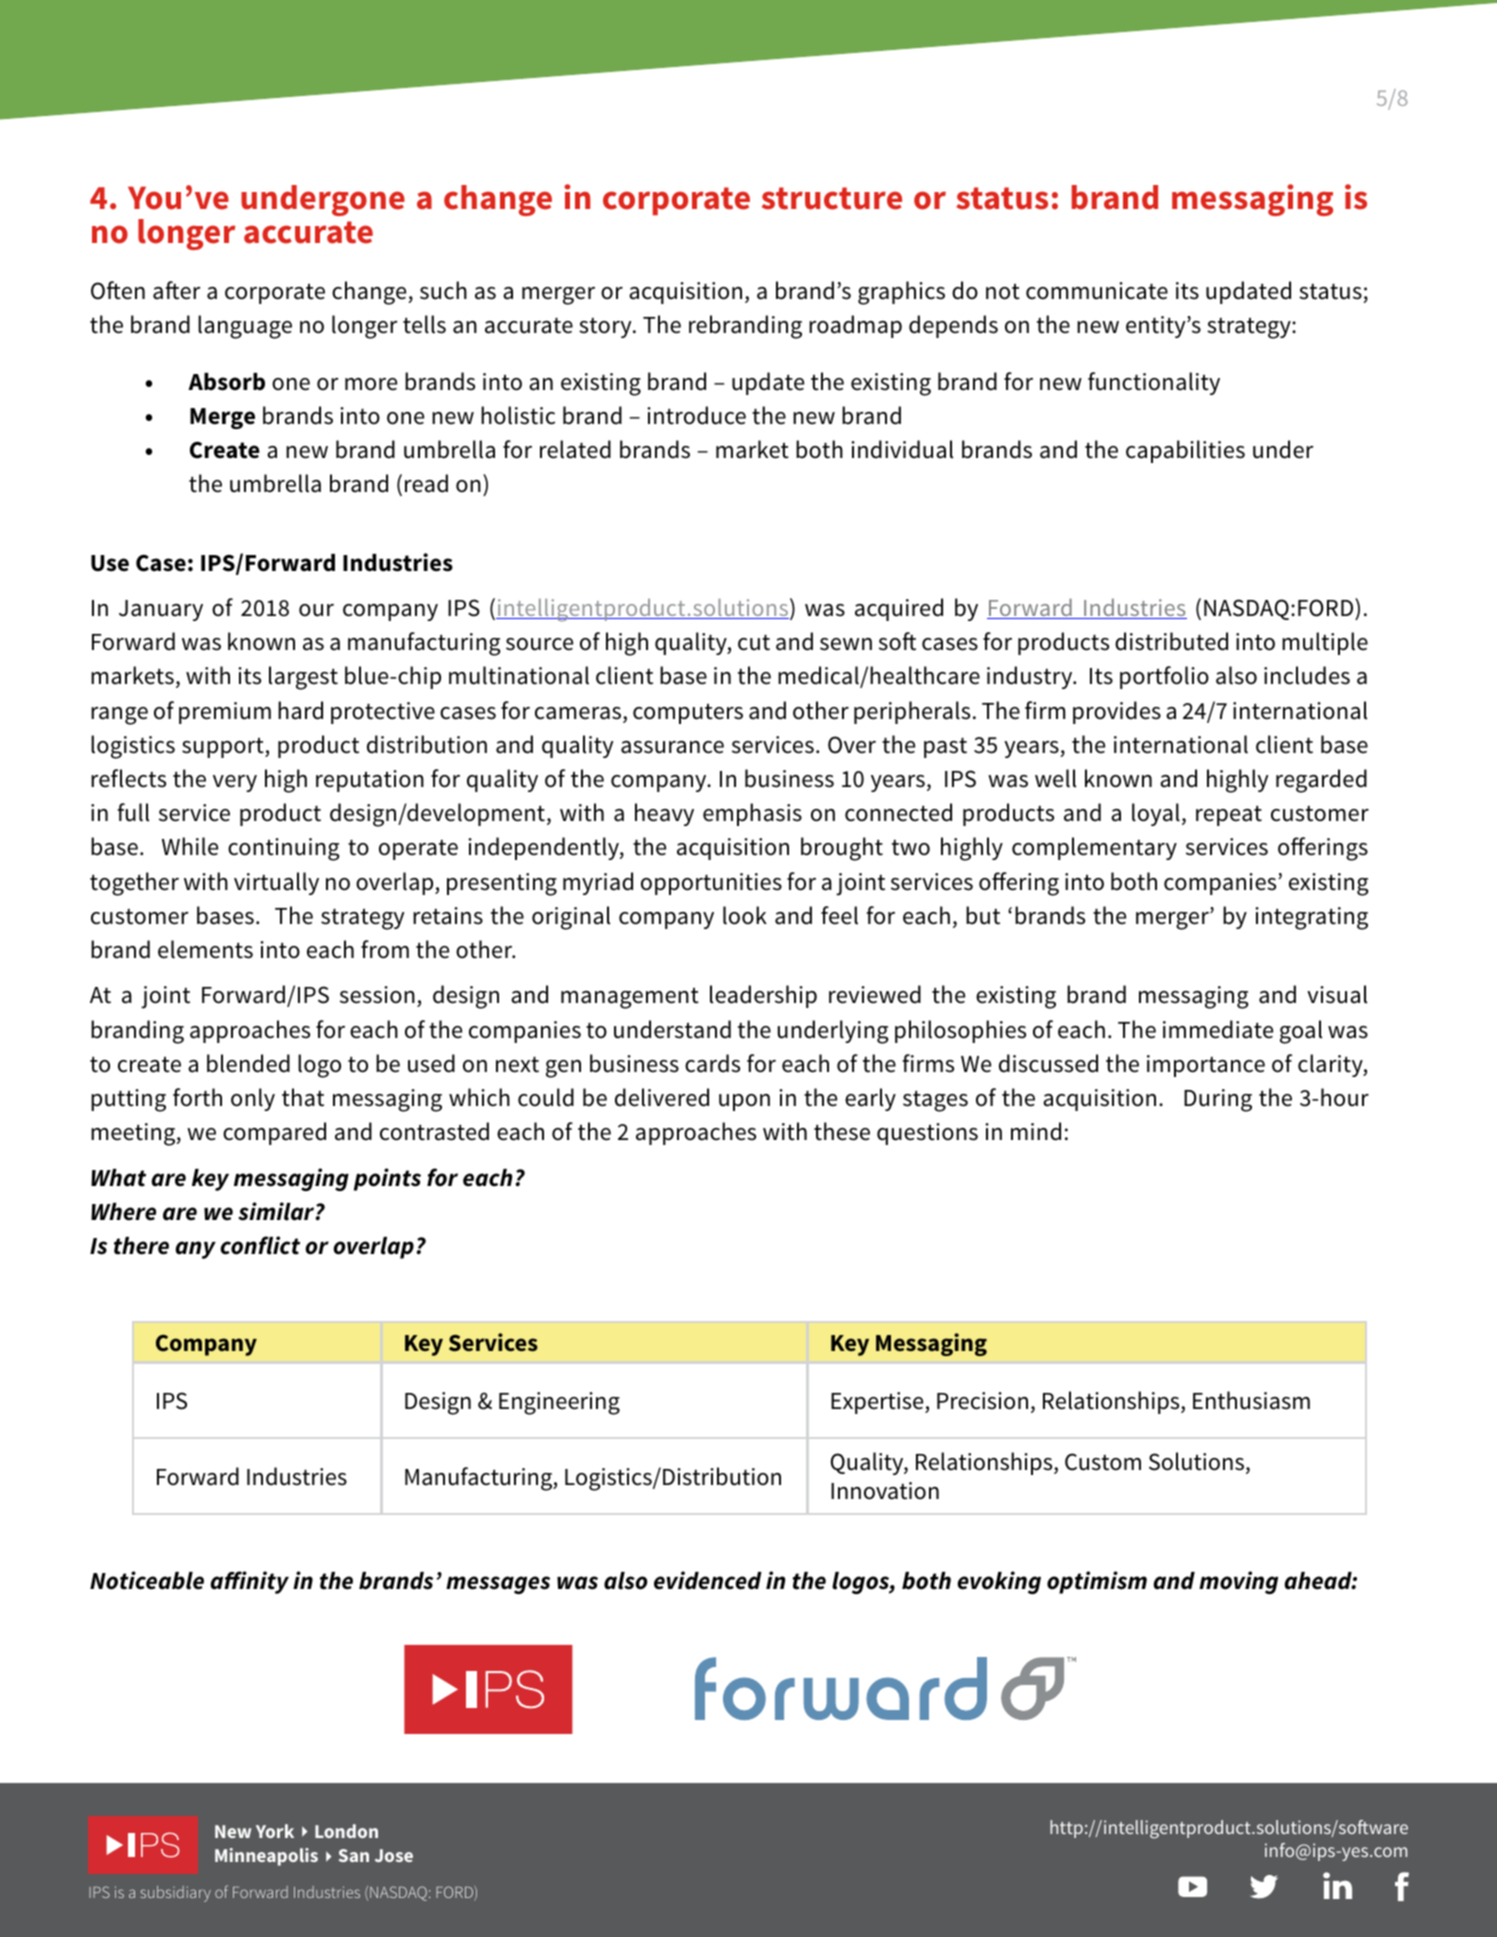 Image resolution: width=1497 pixels, height=1937 pixels. I want to click on largest, so click(303, 678).
